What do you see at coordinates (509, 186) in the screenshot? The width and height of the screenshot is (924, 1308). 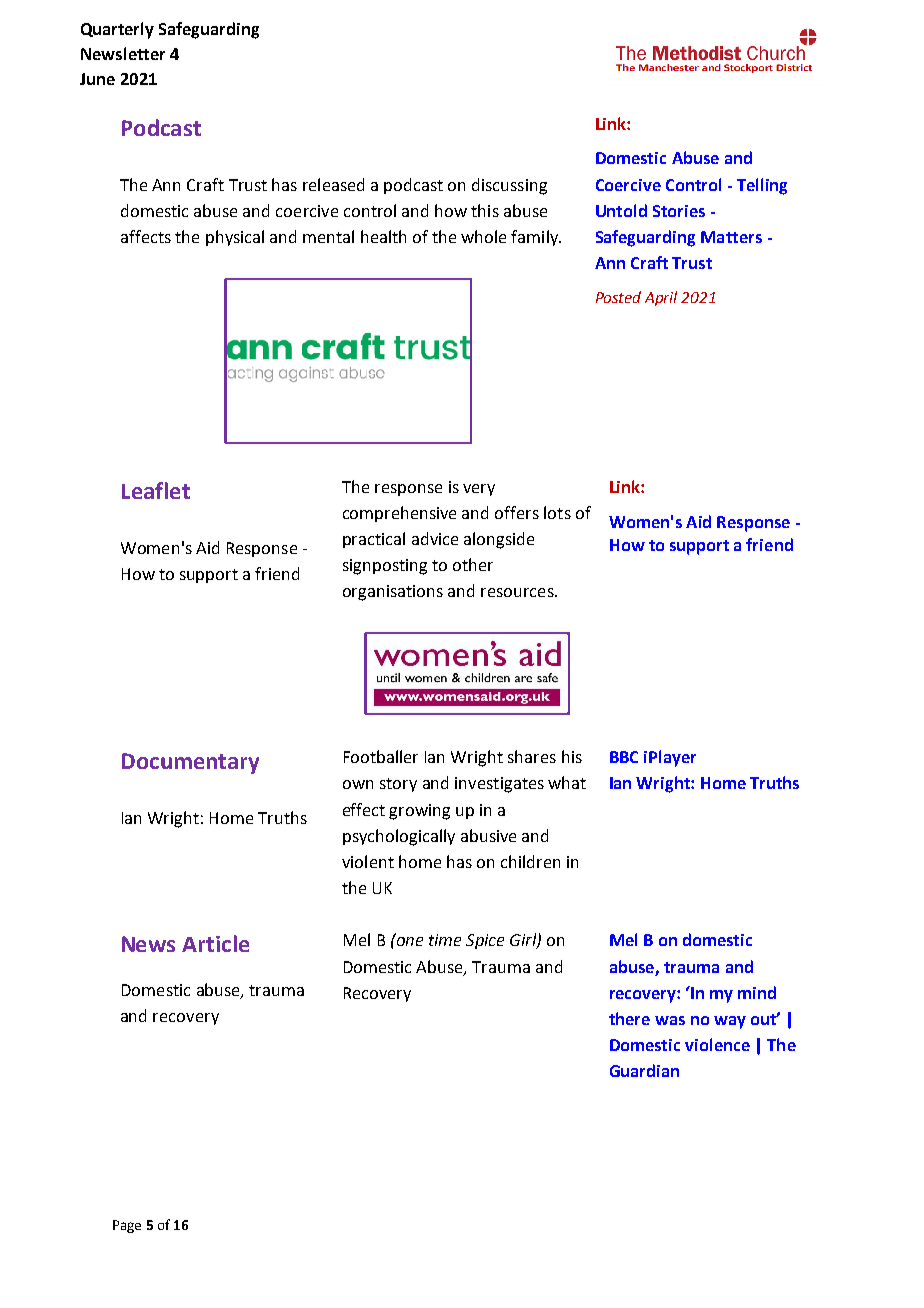 I see `discussing` at bounding box center [509, 186].
